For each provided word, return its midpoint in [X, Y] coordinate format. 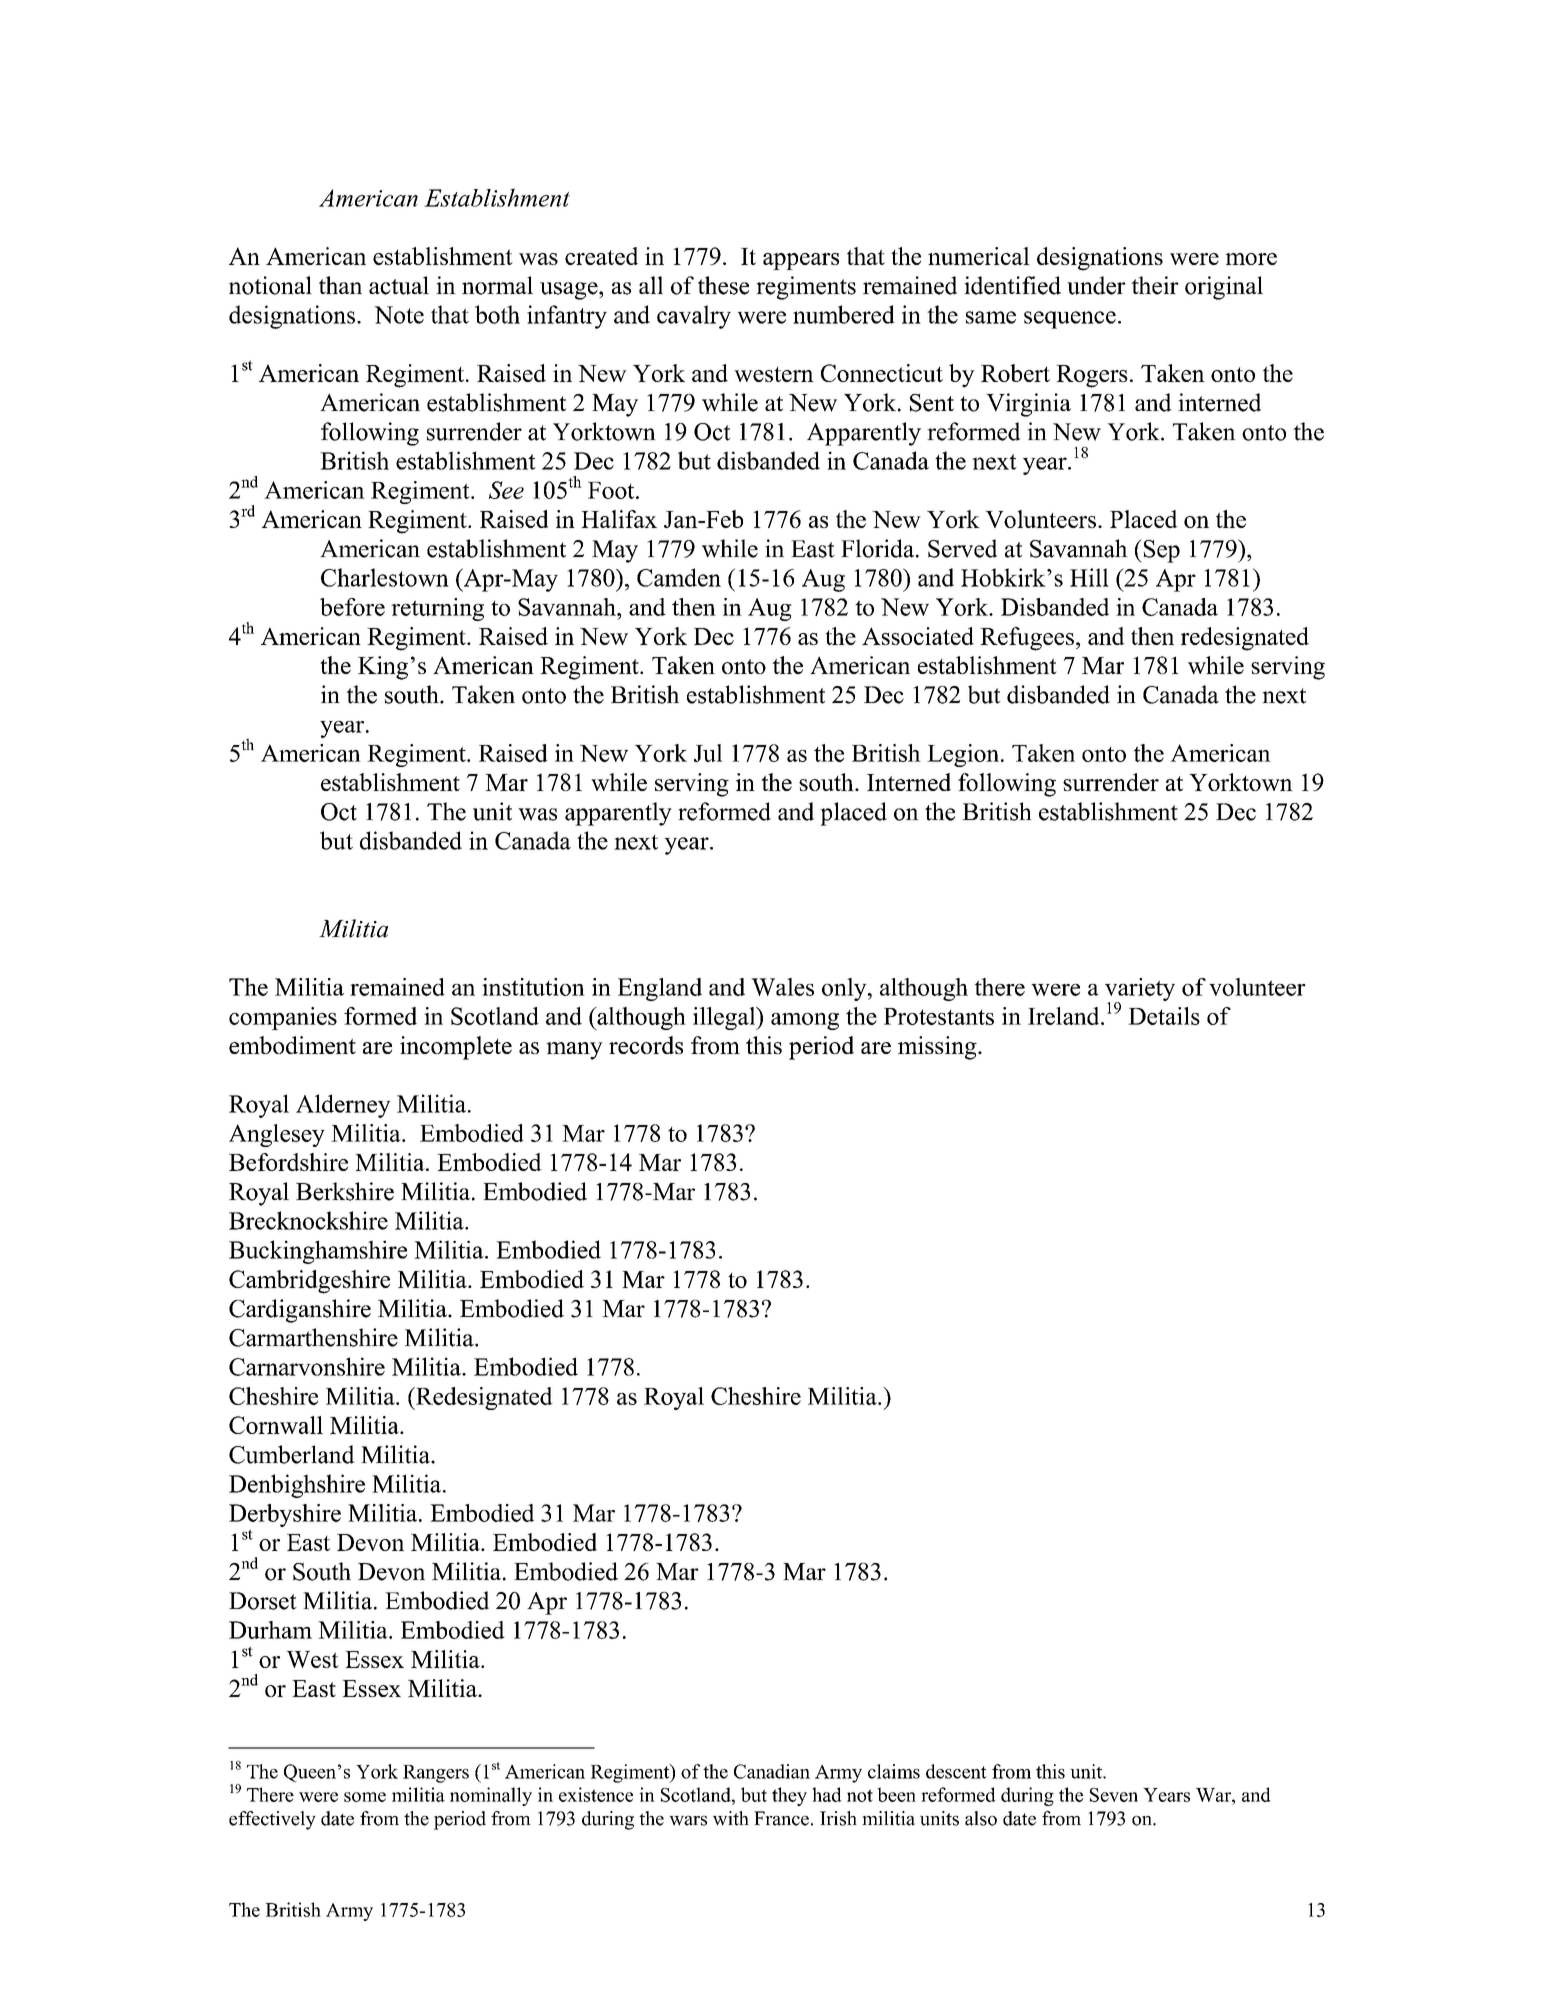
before [352, 607]
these [723, 285]
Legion [963, 755]
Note [399, 315]
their [1155, 285]
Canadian [772, 1771]
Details [1164, 1016]
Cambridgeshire [309, 1282]
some [365, 1797]
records [646, 1045]
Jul [708, 753]
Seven [1114, 1795]
